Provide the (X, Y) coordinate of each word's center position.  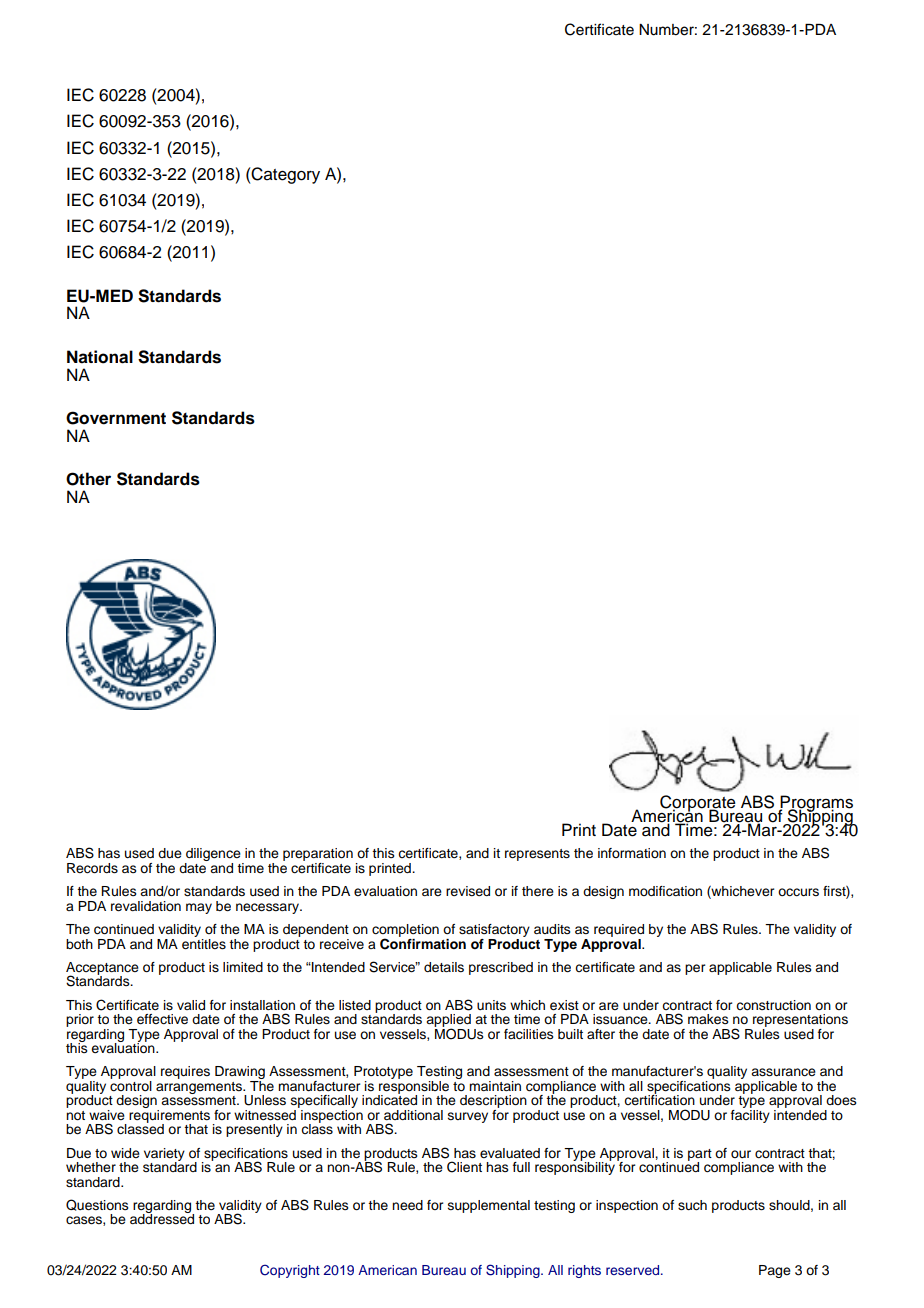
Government (116, 418)
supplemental (489, 1206)
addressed (162, 1218)
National (100, 357)
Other (88, 479)
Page (775, 1271)
